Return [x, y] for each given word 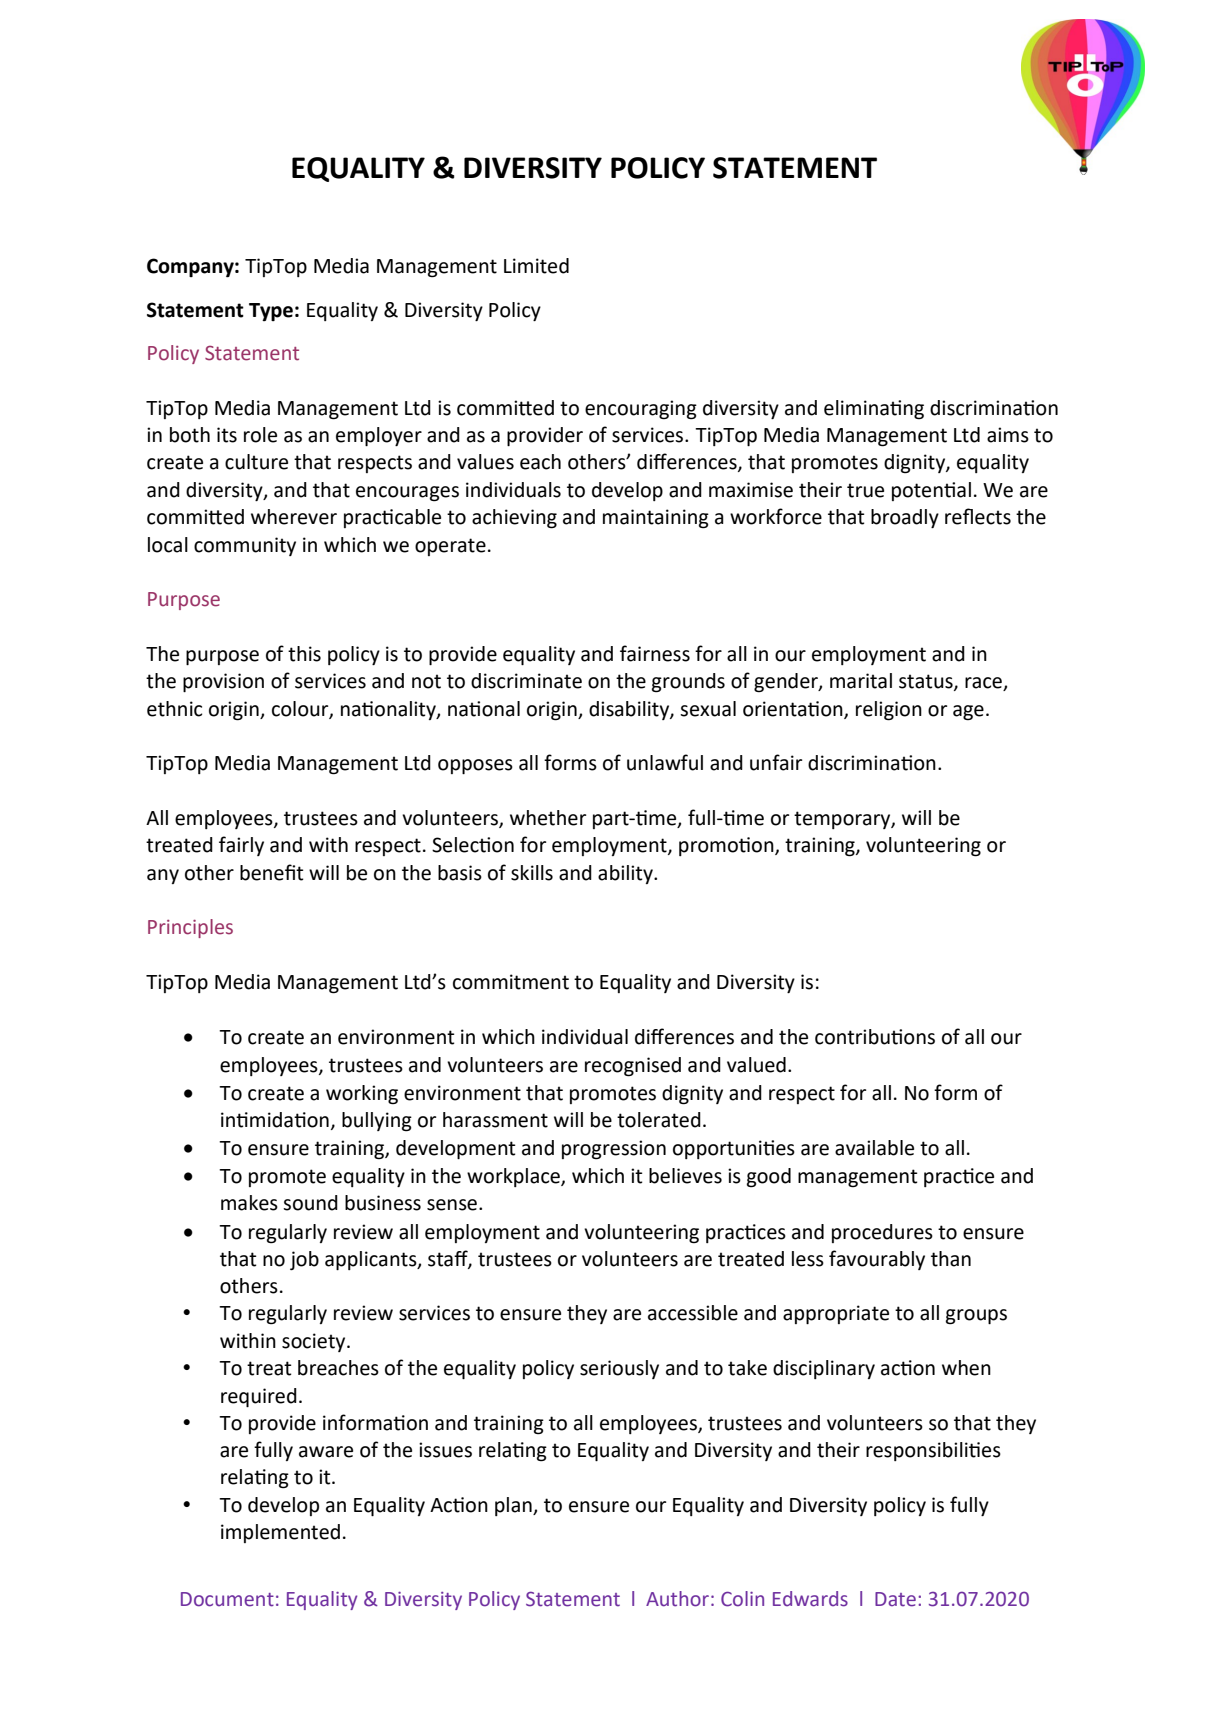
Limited [536, 266]
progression [614, 1150]
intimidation [275, 1120]
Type [271, 312]
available [874, 1148]
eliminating [874, 410]
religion [889, 711]
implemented [280, 1533]
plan [514, 1506]
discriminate [526, 681]
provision [223, 682]
